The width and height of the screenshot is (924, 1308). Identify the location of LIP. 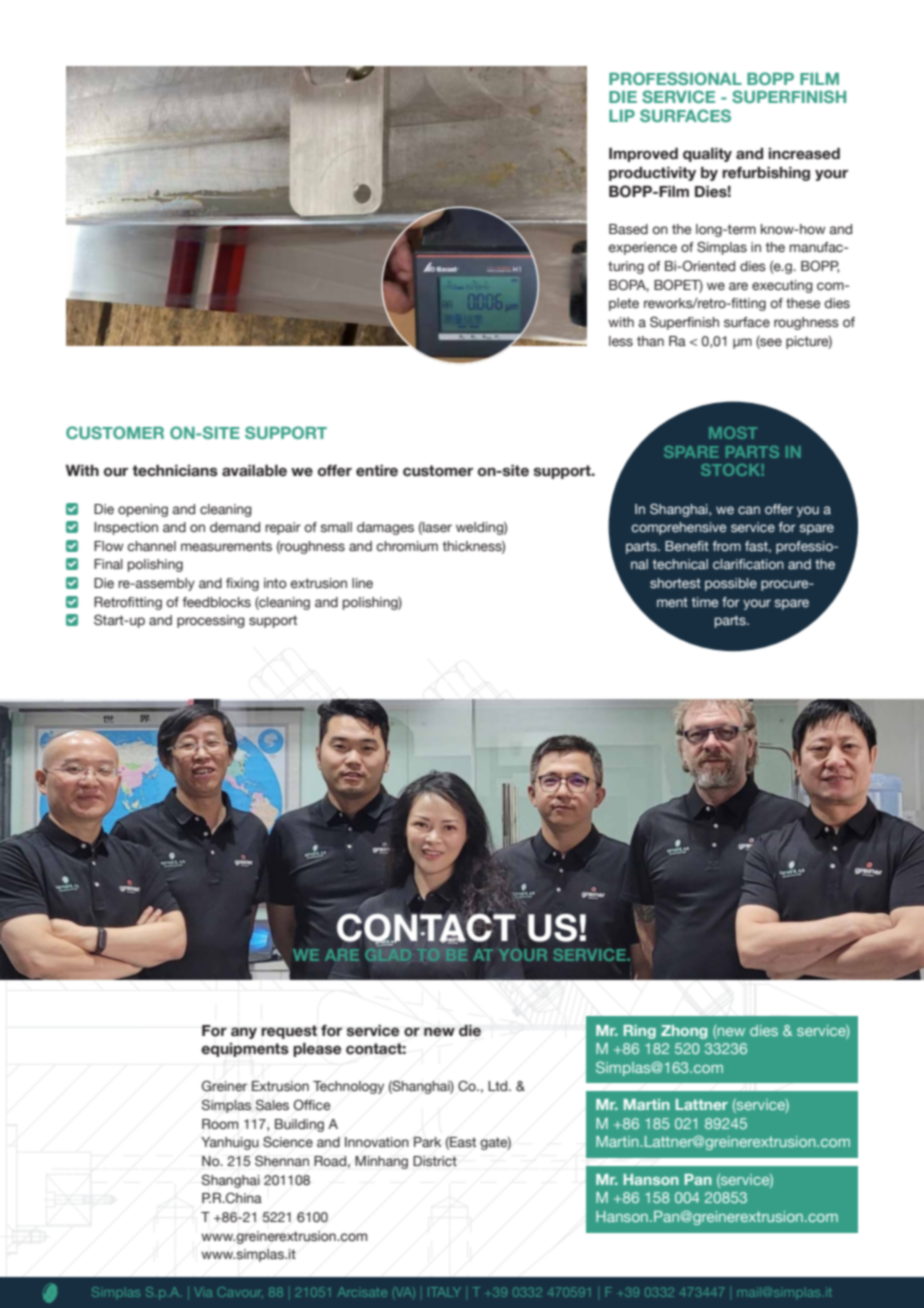
(622, 116).
